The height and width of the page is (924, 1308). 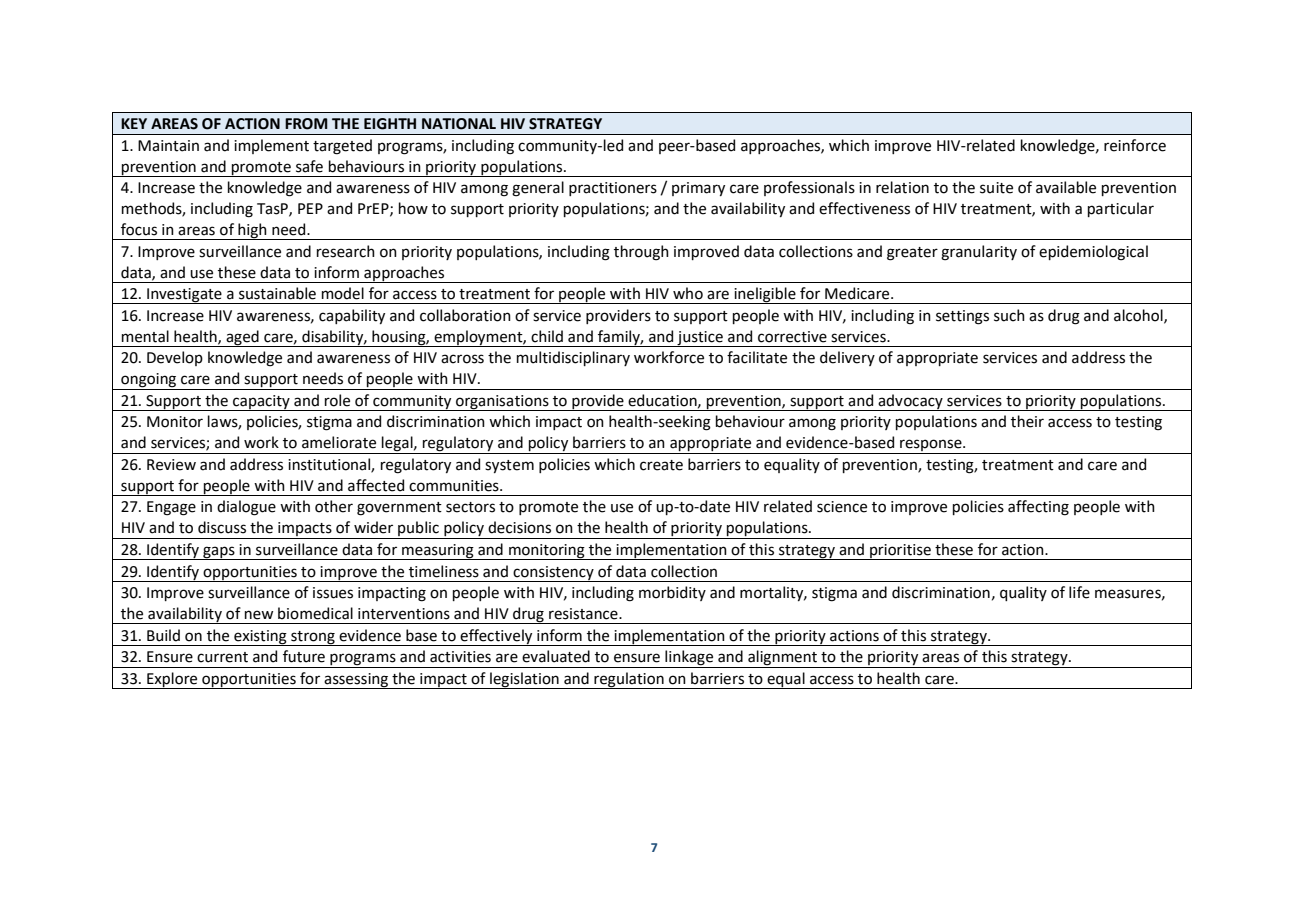 I want to click on practitioners, so click(x=613, y=189).
